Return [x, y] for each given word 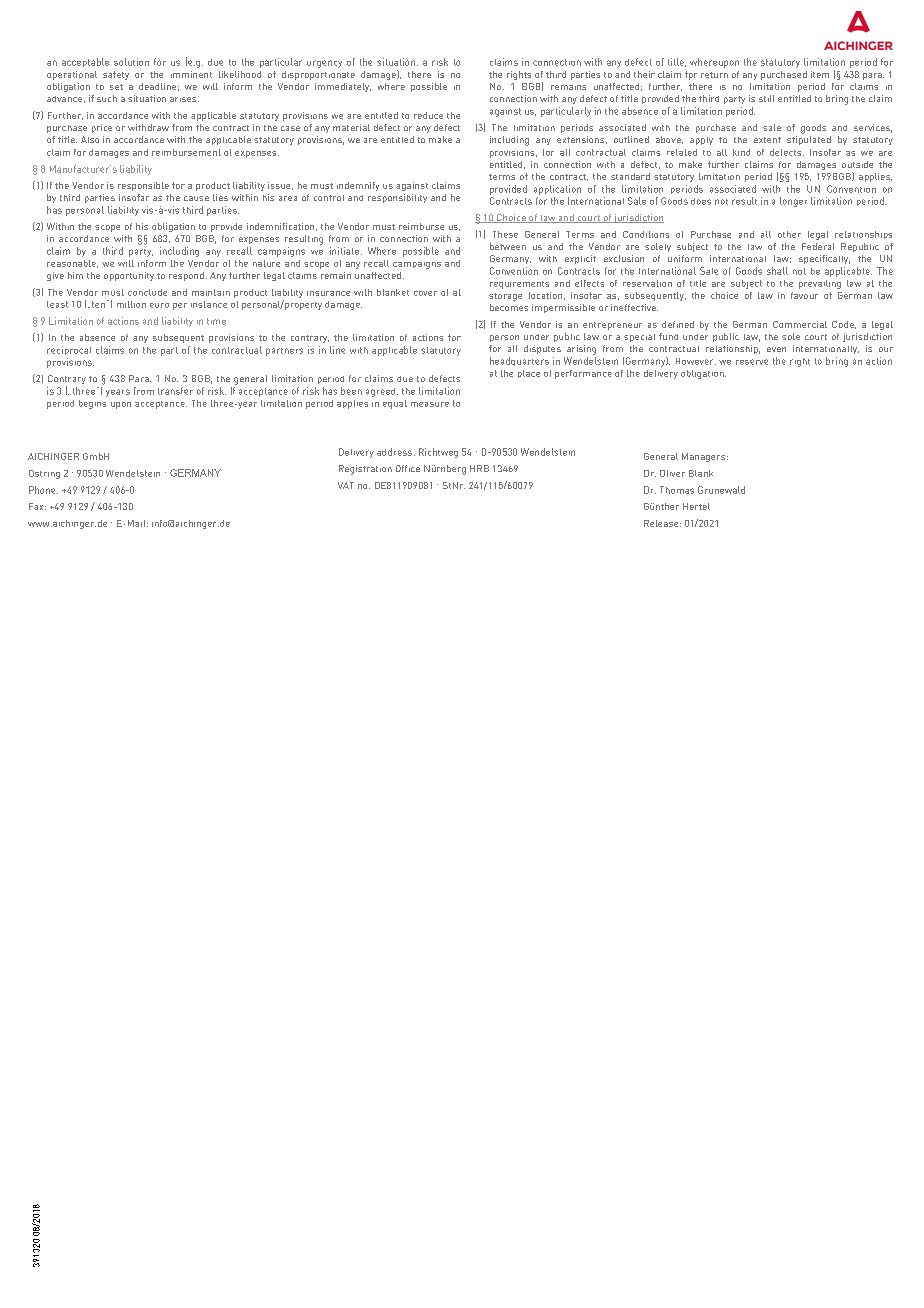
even [776, 349]
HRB [479, 468]
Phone [43, 490]
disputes [542, 349]
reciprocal [69, 350]
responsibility [397, 198]
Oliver [672, 473]
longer [793, 202]
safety [116, 75]
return [714, 75]
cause [196, 198]
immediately [343, 87]
